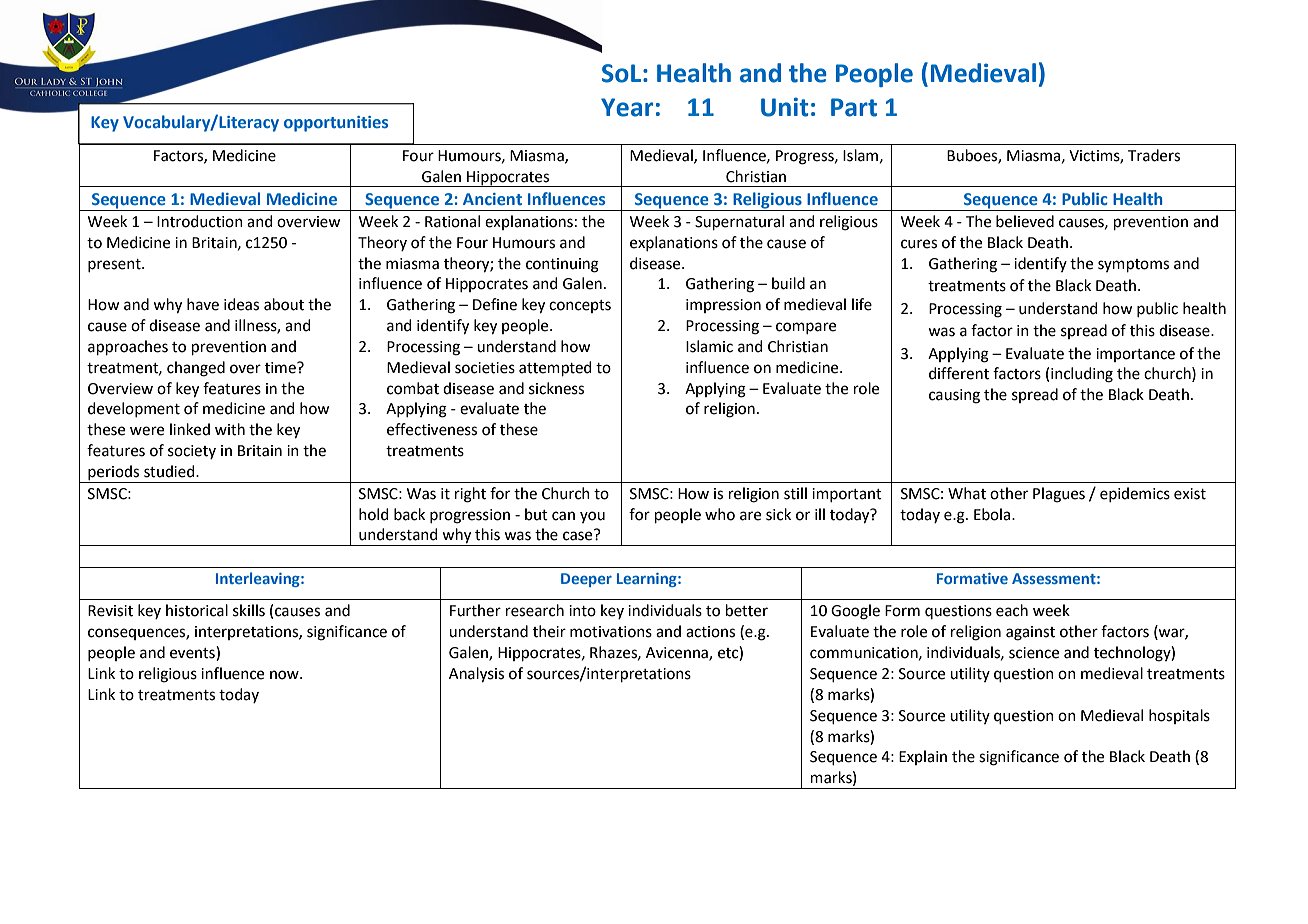 Image resolution: width=1308 pixels, height=924 pixels. What do you see at coordinates (241, 304) in the image?
I see `ideas` at bounding box center [241, 304].
